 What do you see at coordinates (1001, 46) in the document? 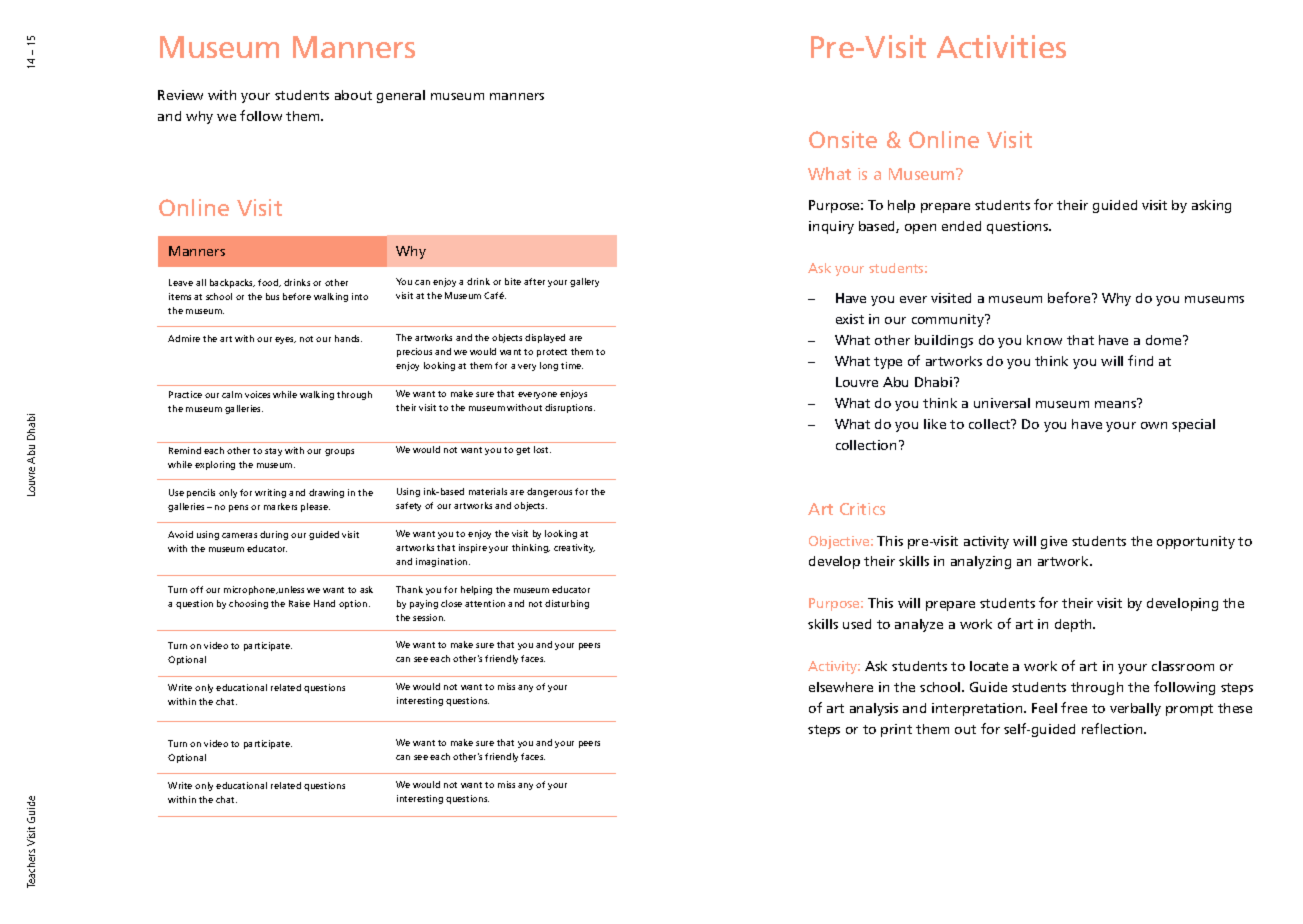
I see `Activities` at bounding box center [1001, 46].
